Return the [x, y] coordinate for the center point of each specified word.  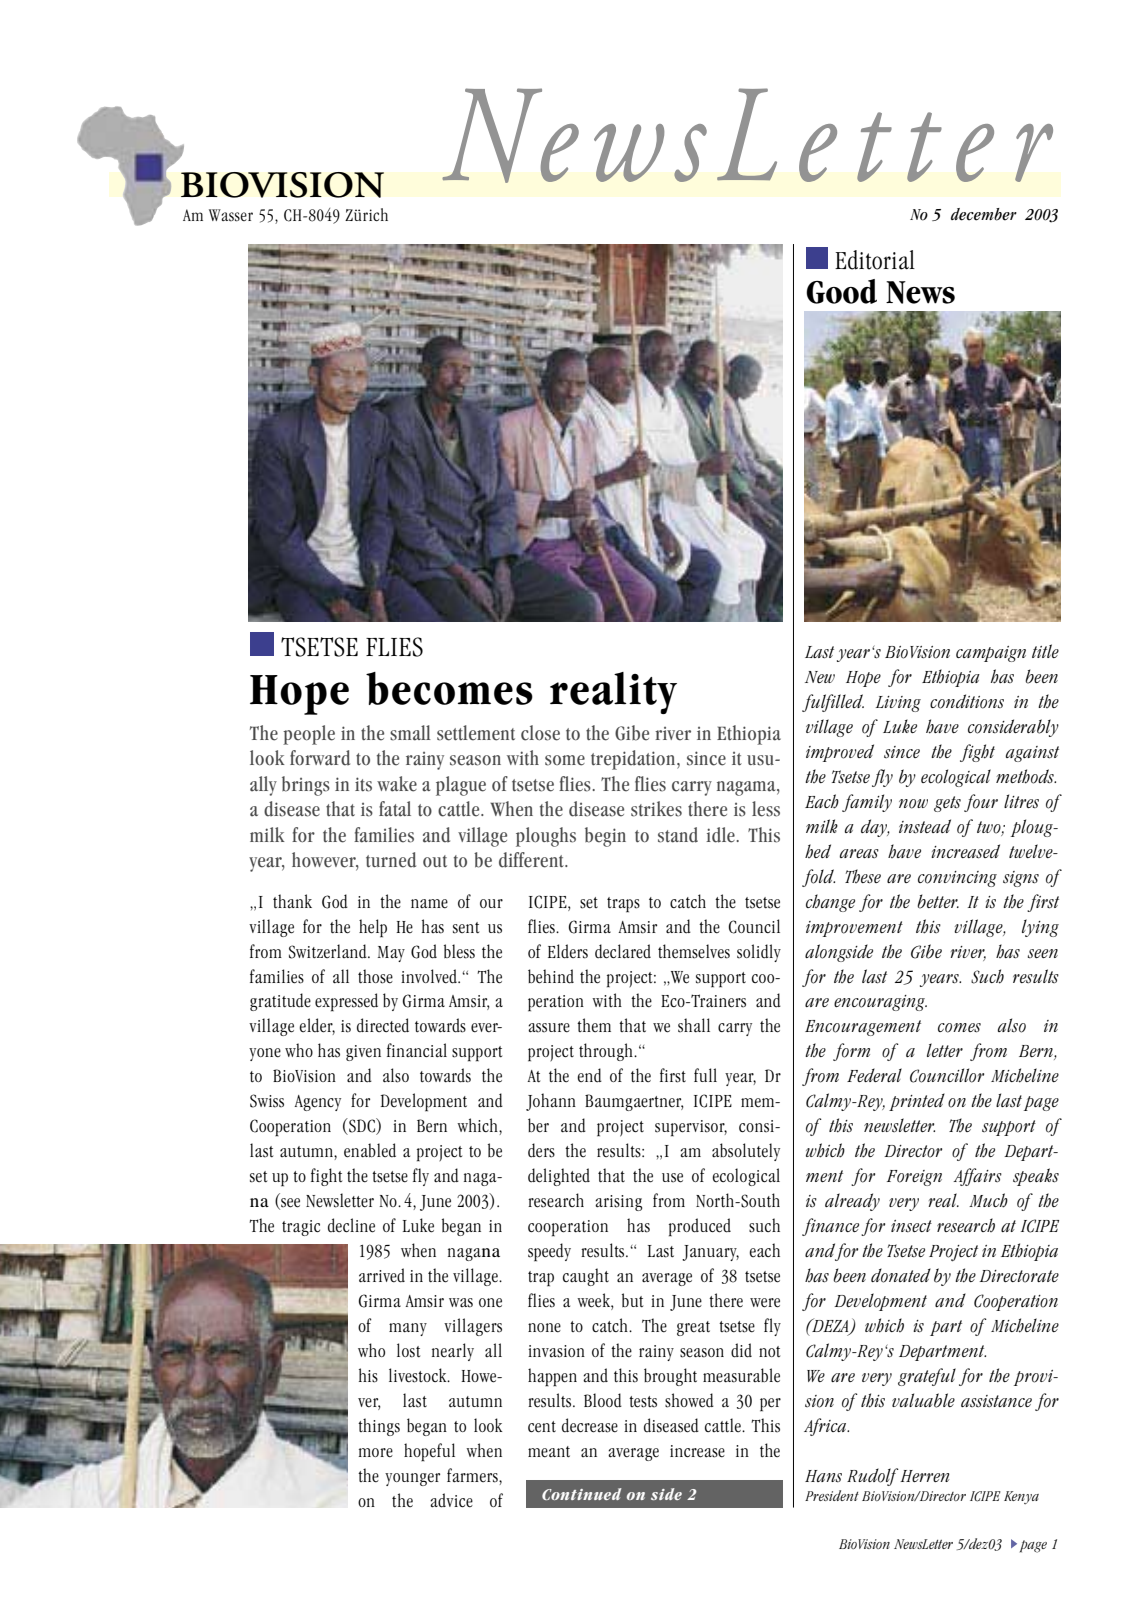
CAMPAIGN [991, 654]
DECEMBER [984, 214]
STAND [678, 835]
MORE [376, 1453]
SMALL [410, 733]
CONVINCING [957, 879]
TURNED [391, 860]
